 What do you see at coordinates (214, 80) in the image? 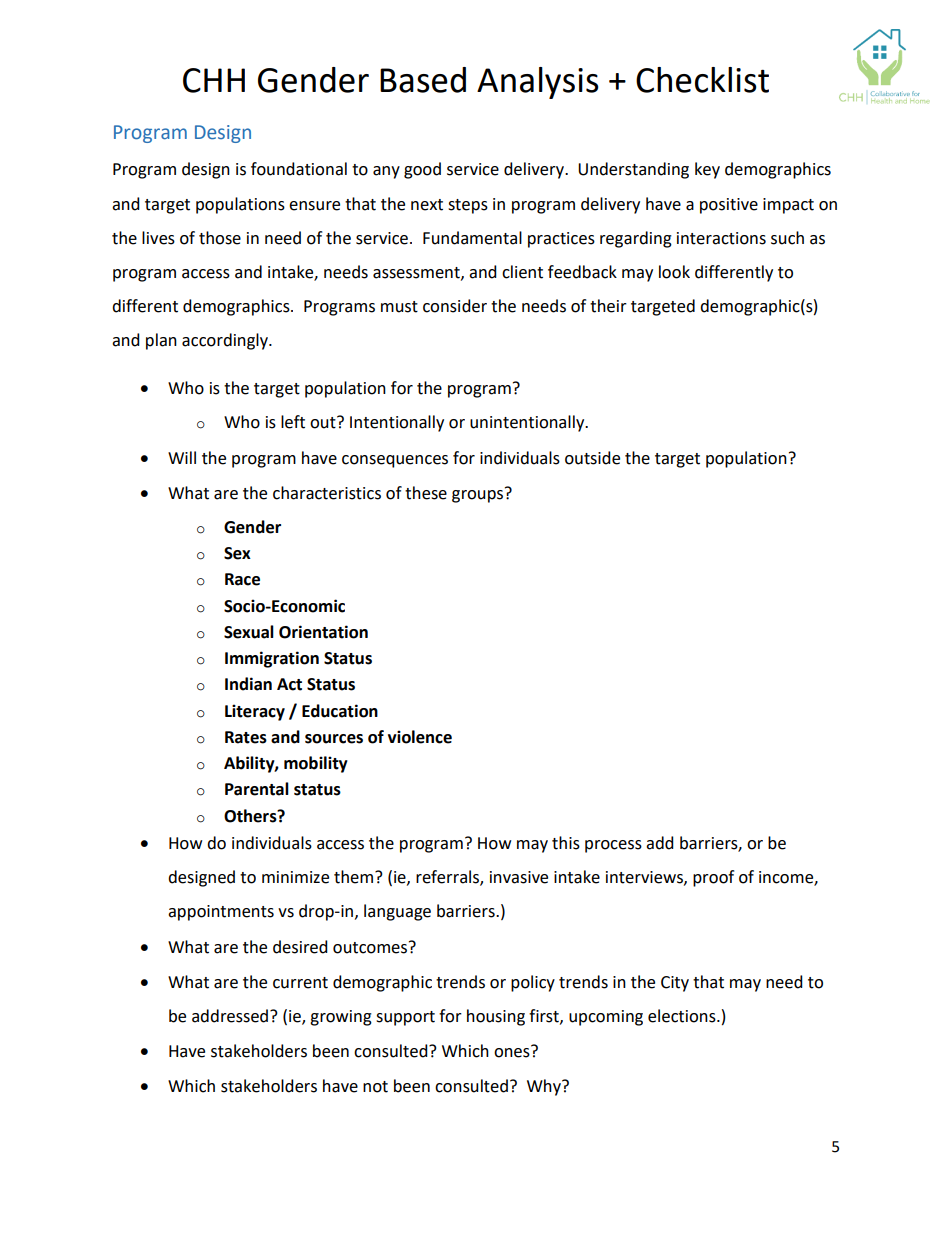
I see `CHH` at bounding box center [214, 80].
